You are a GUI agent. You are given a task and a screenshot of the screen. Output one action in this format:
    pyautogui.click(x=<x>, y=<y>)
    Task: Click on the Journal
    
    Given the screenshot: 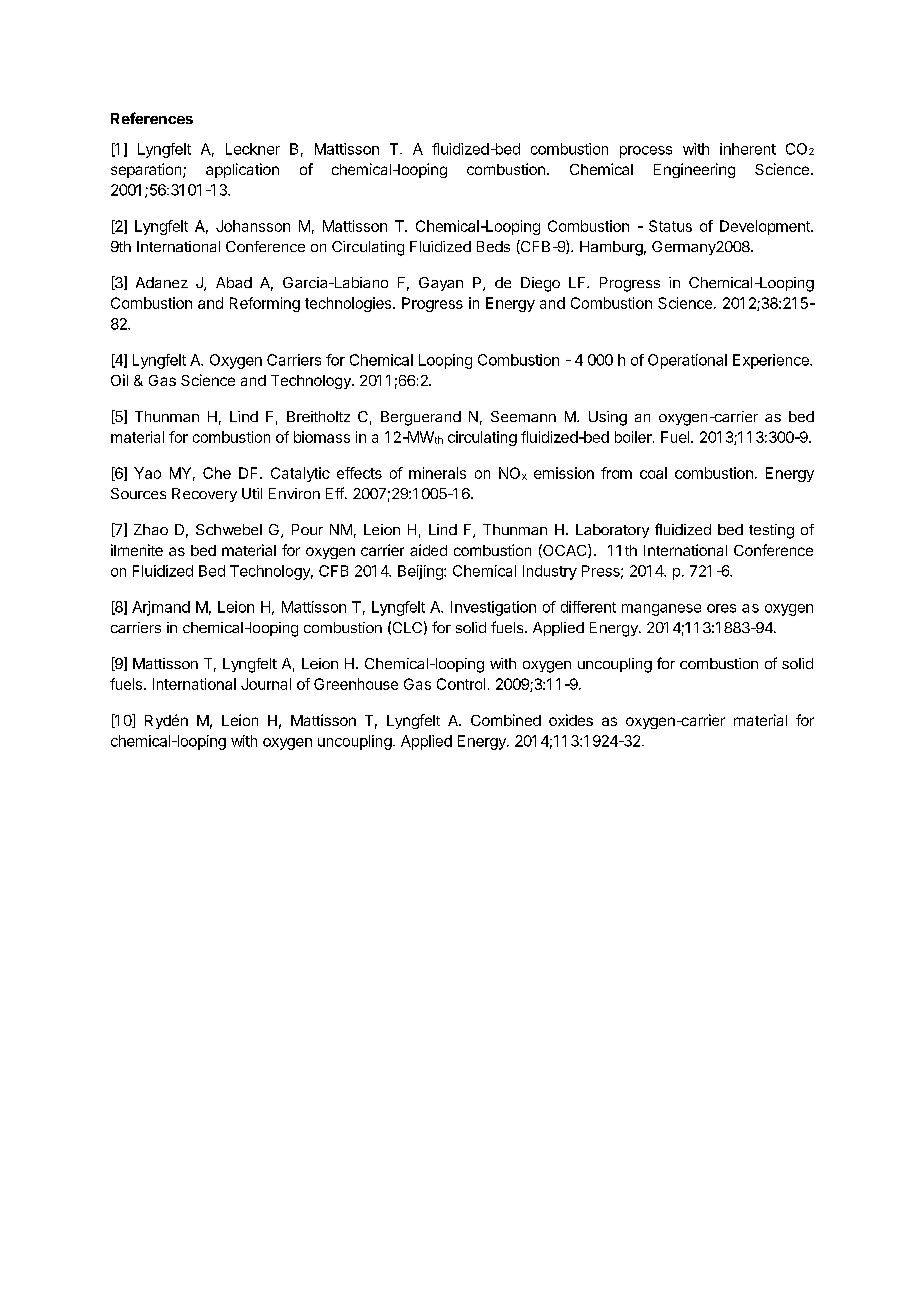 What is the action you would take?
    pyautogui.click(x=266, y=684)
